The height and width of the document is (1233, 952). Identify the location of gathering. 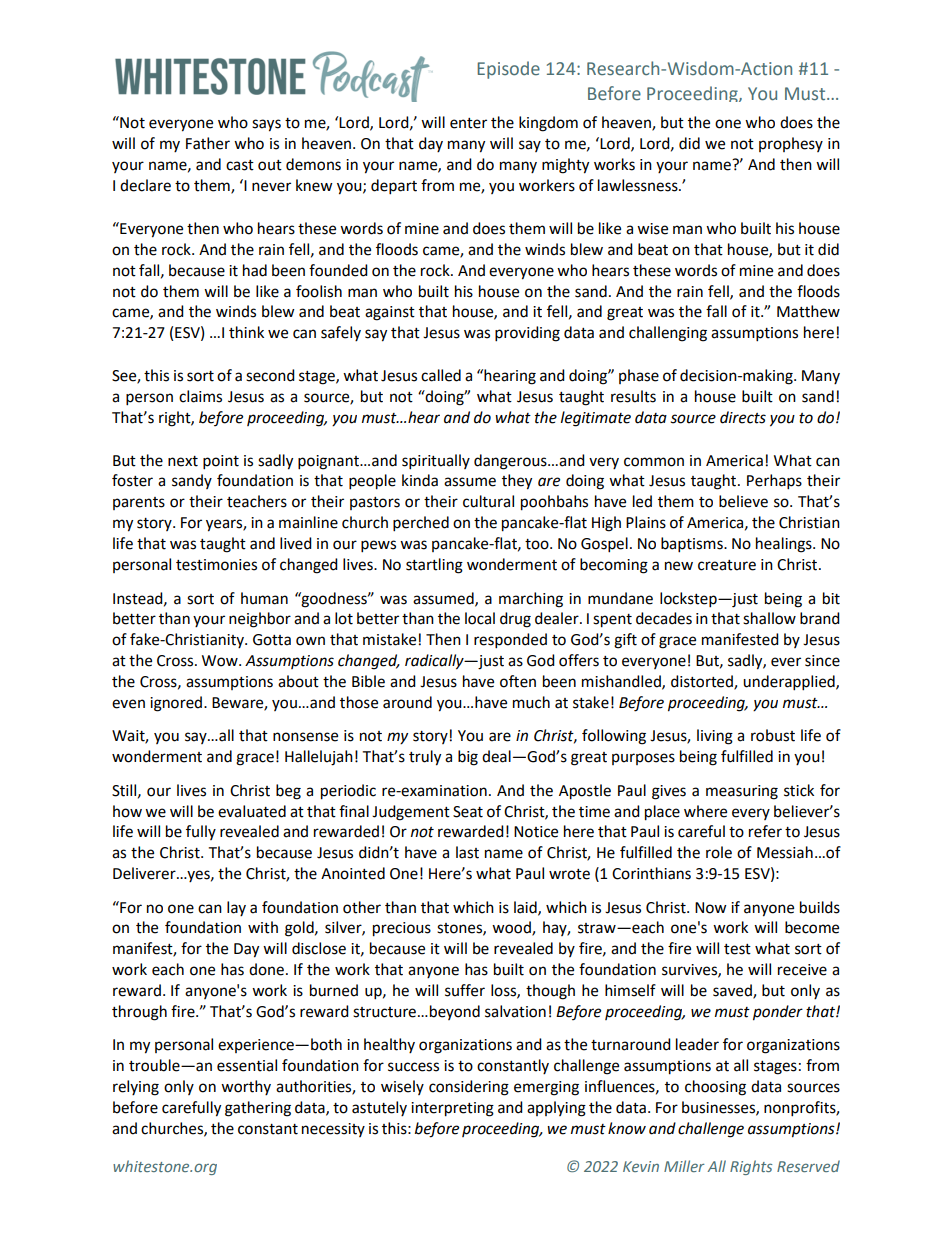
(258, 1109).
